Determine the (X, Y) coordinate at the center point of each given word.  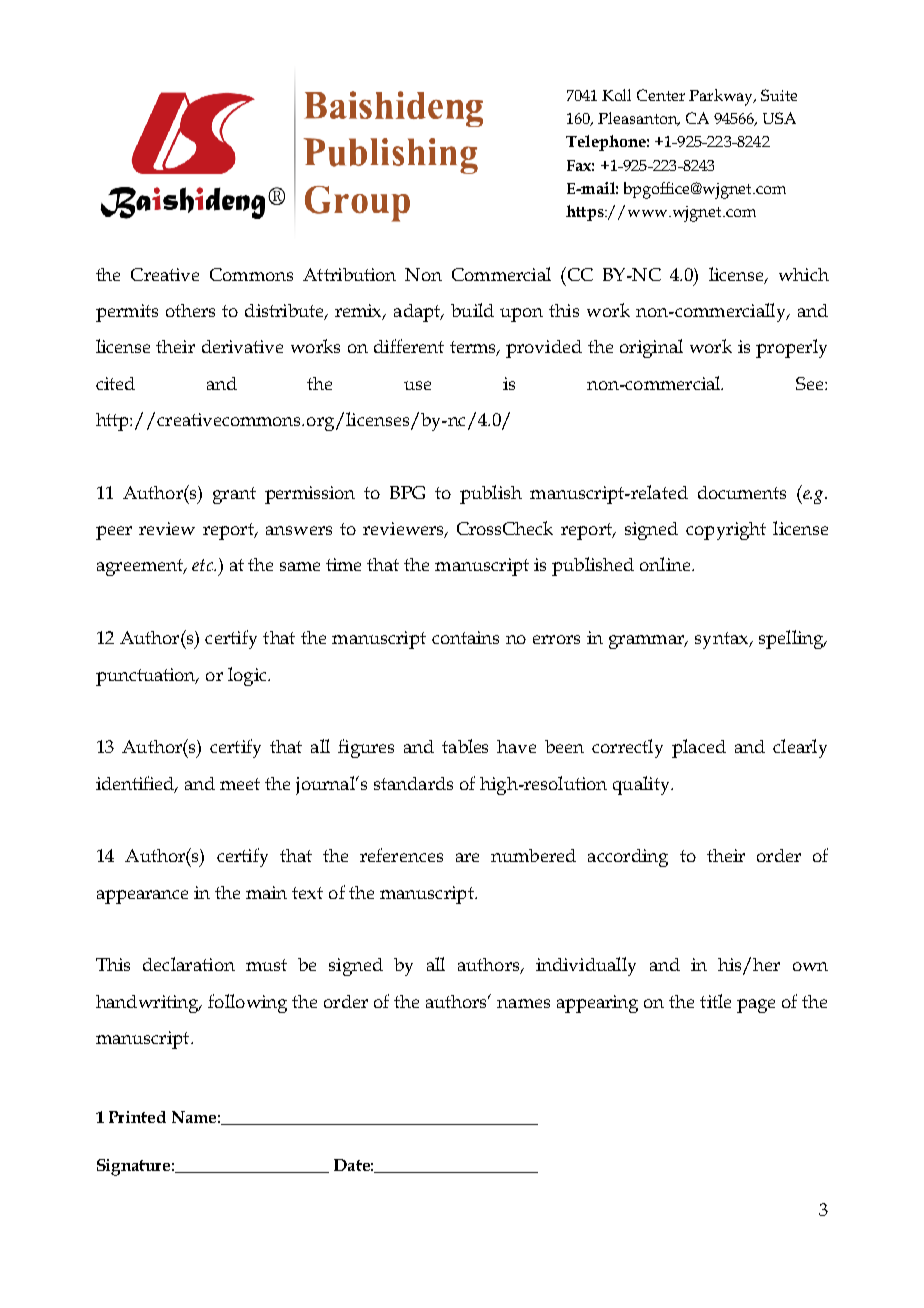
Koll (616, 95)
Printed (137, 1117)
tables (465, 746)
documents (742, 492)
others (190, 310)
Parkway (722, 97)
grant (234, 495)
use (417, 385)
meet (240, 784)
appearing (597, 1004)
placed (699, 748)
